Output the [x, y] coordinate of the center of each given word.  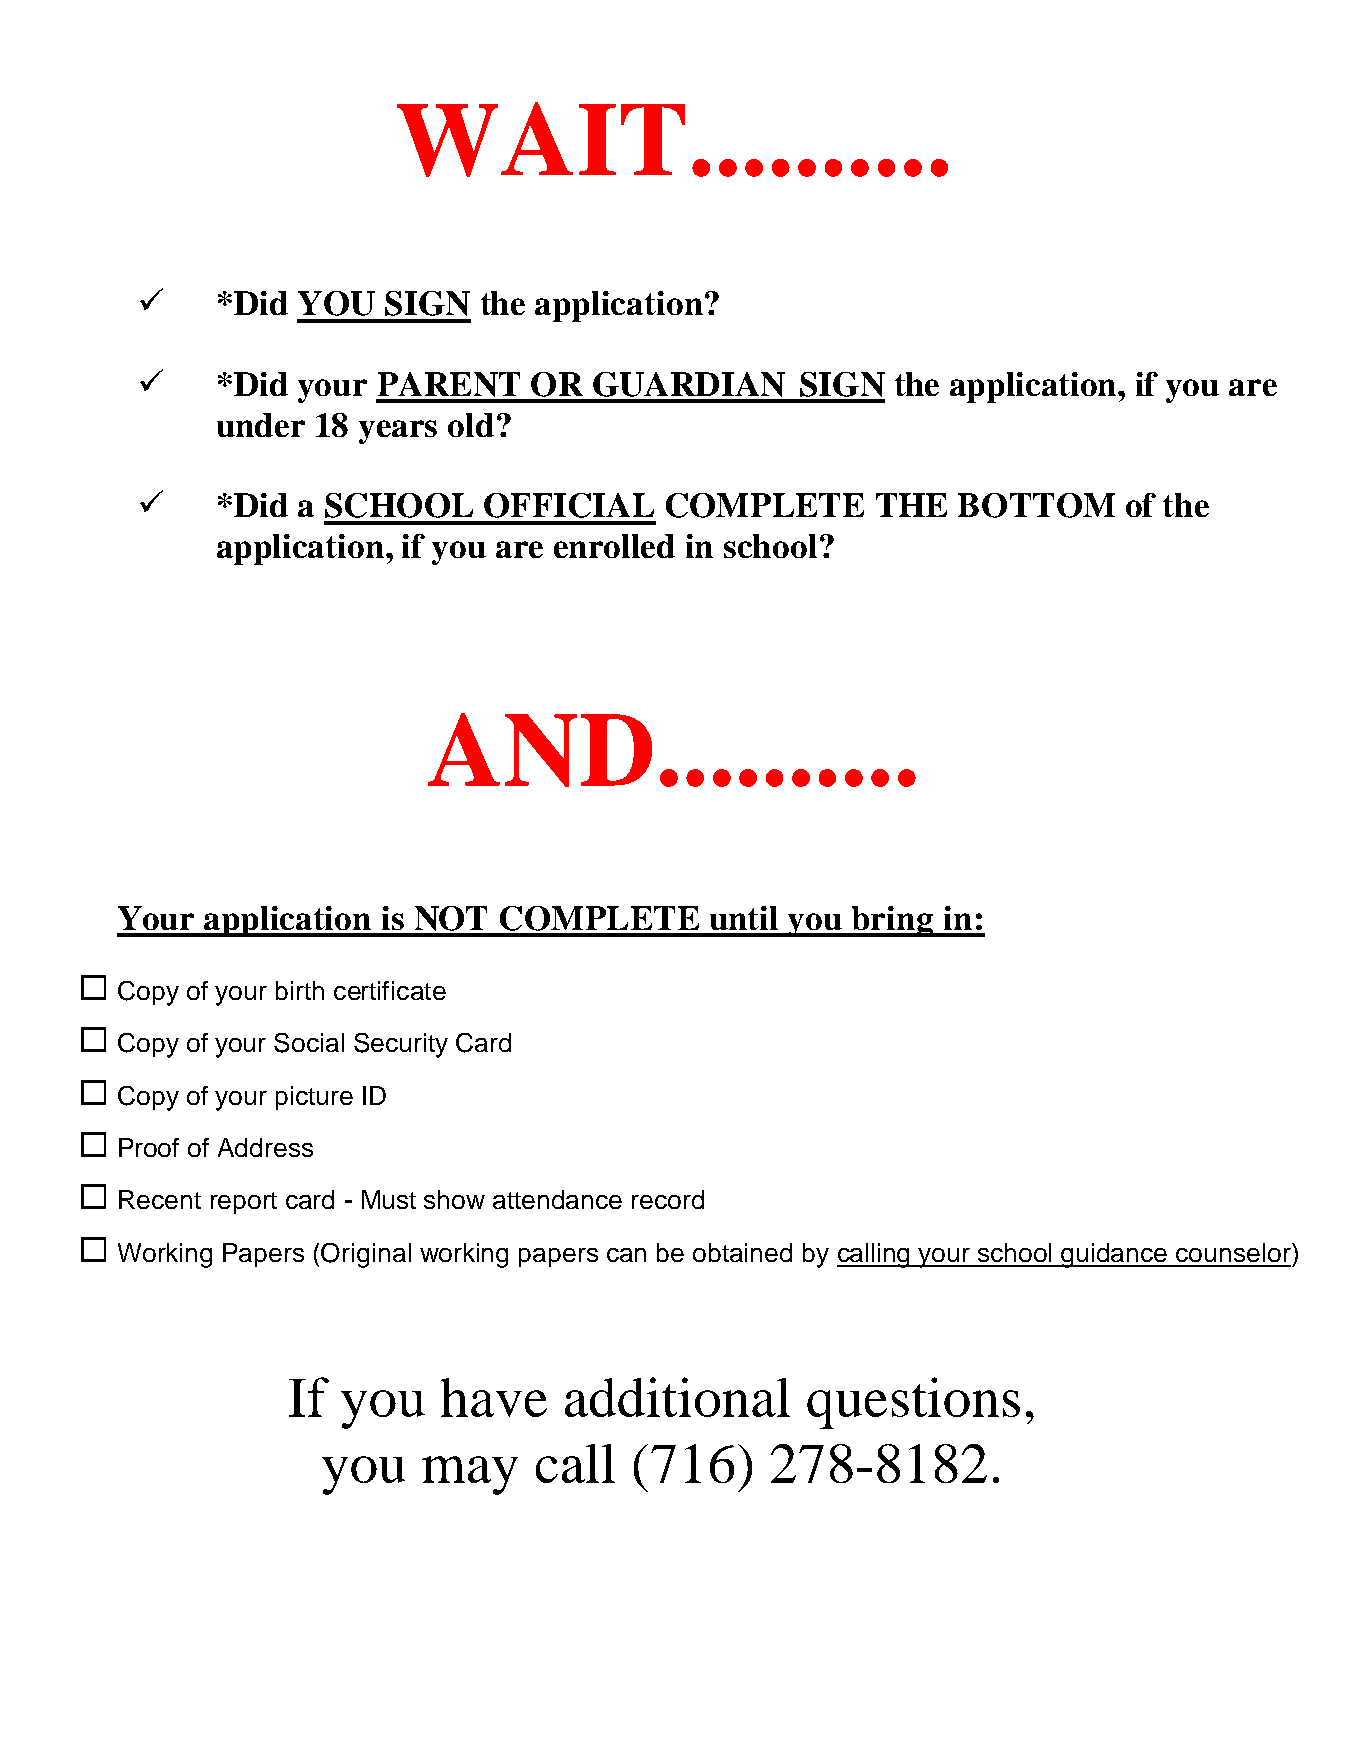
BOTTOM [1036, 505]
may [470, 1475]
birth [300, 990]
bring [893, 921]
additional [677, 1397]
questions [913, 1403]
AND [540, 750]
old [471, 425]
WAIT [541, 139]
